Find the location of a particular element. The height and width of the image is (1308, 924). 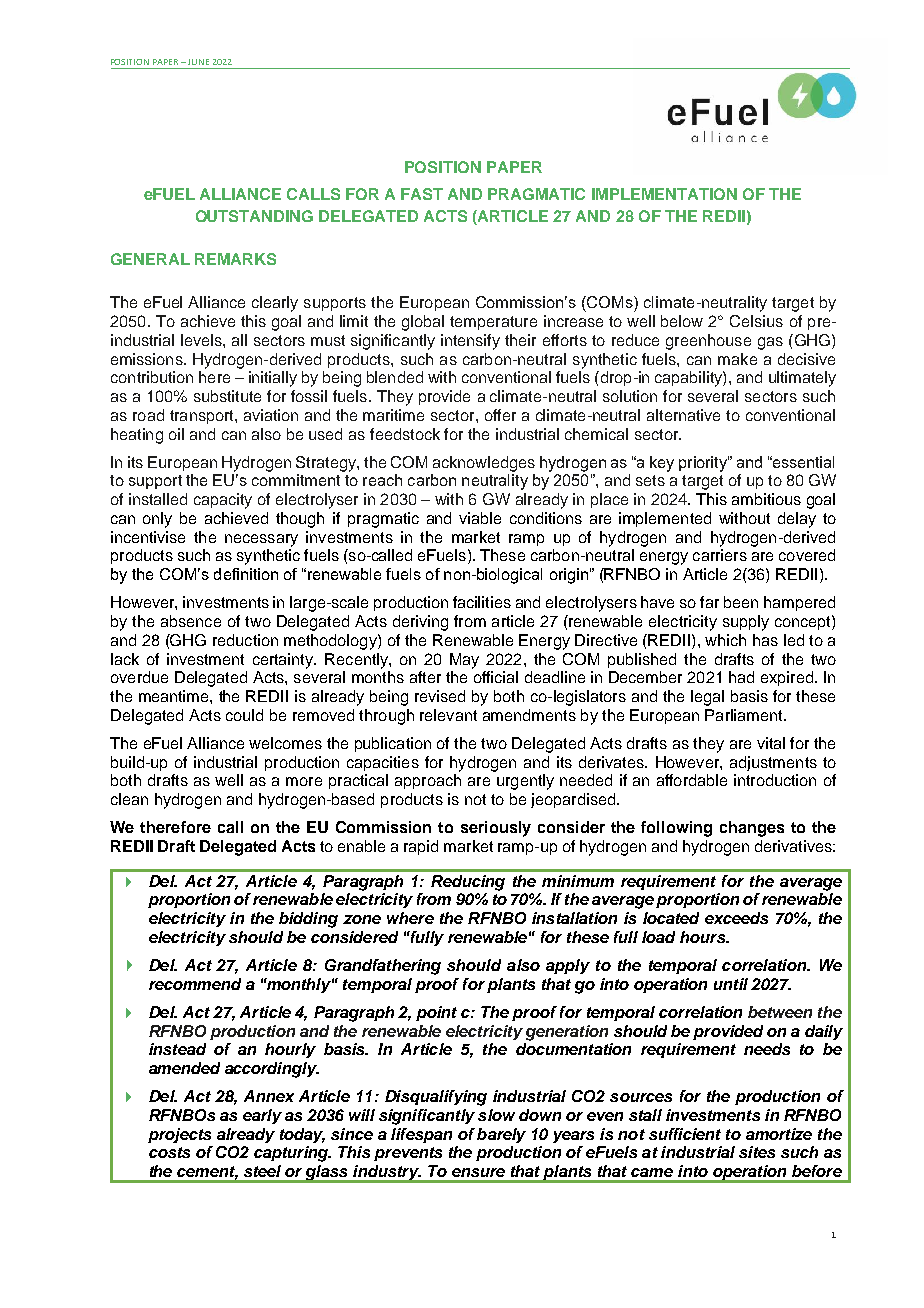

FAST is located at coordinates (422, 194).
